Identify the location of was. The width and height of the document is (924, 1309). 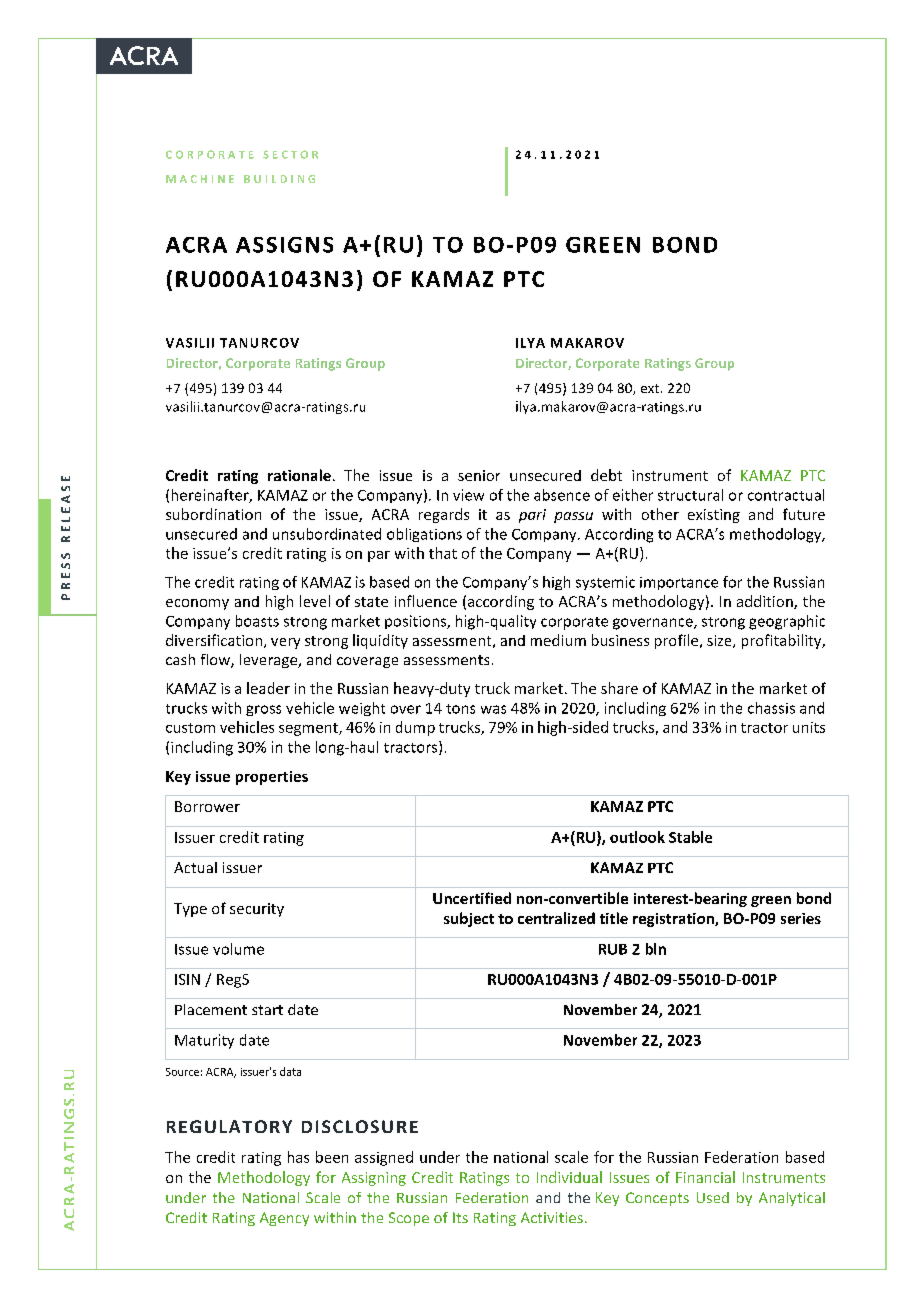
(493, 709).
